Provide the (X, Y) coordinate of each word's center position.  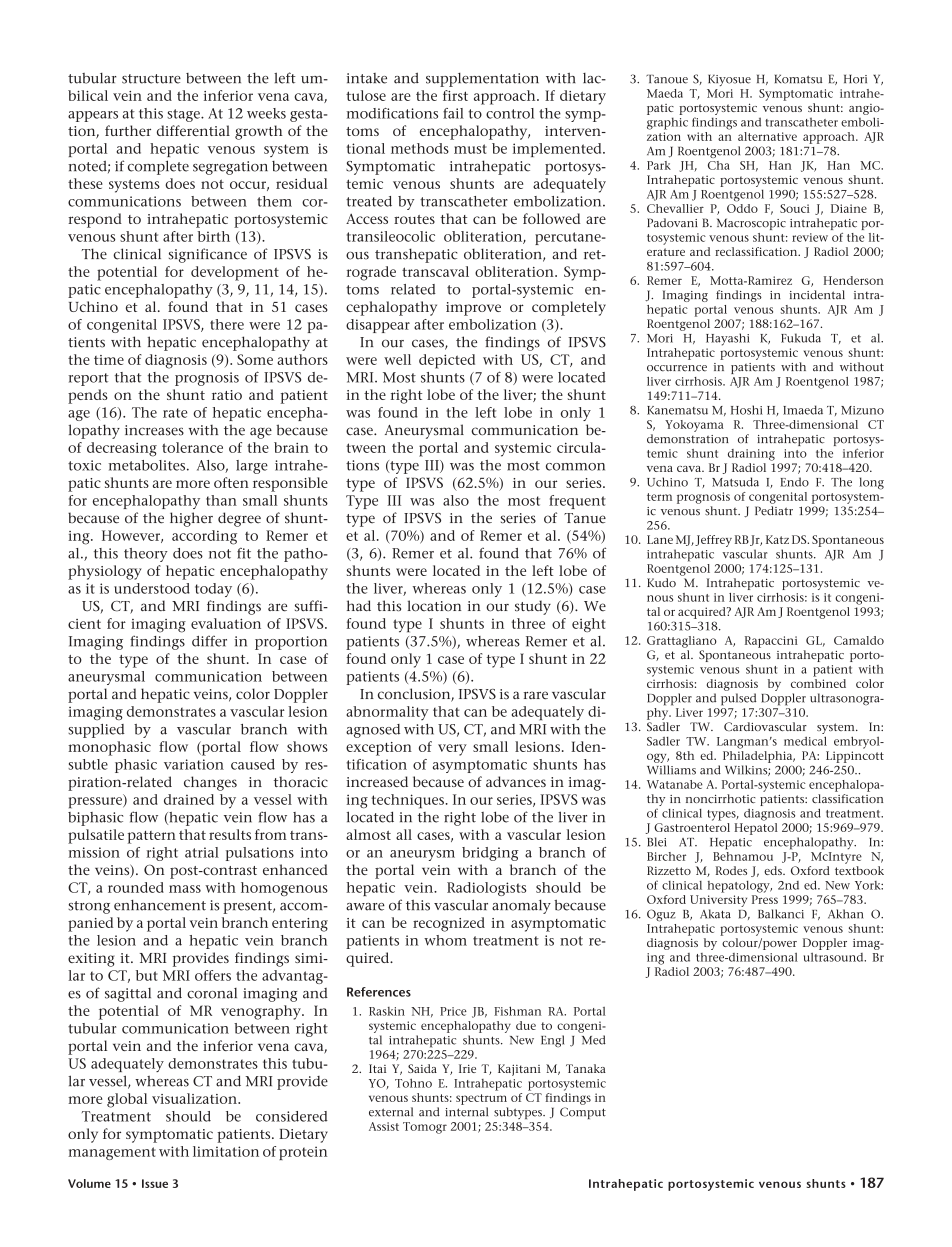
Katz (777, 539)
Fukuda (801, 338)
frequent (577, 502)
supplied (96, 731)
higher (191, 519)
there (227, 324)
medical (805, 741)
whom (445, 940)
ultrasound (834, 957)
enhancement (160, 905)
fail (453, 113)
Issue (155, 1183)
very (452, 750)
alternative (767, 136)
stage (184, 115)
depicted (447, 361)
